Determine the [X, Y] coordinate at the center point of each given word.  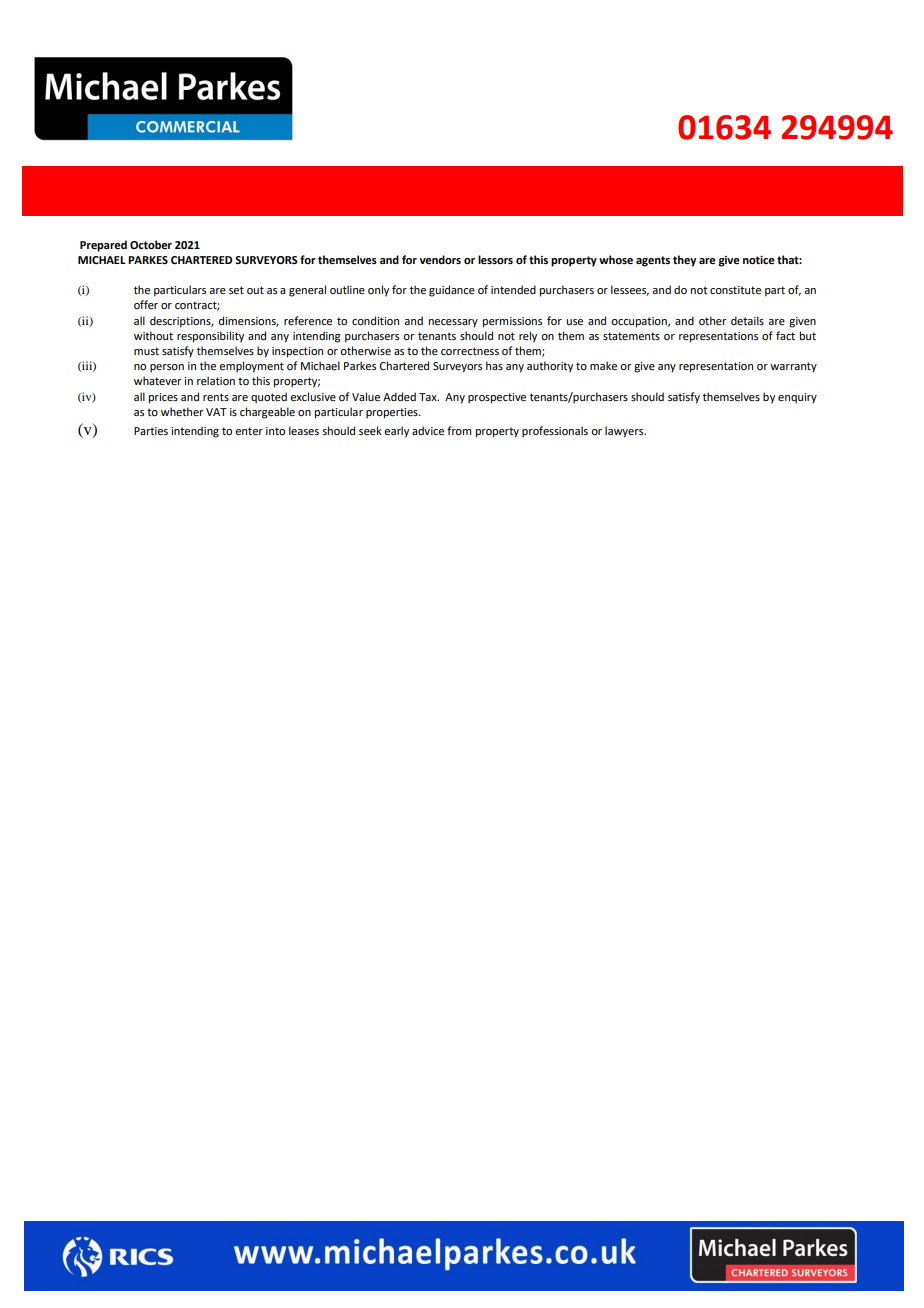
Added [399, 396]
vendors [440, 259]
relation [216, 380]
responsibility [210, 337]
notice [759, 260]
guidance [452, 291]
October [151, 244]
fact [785, 335]
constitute [735, 290]
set [236, 290]
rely [528, 337]
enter [249, 431]
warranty [793, 367]
